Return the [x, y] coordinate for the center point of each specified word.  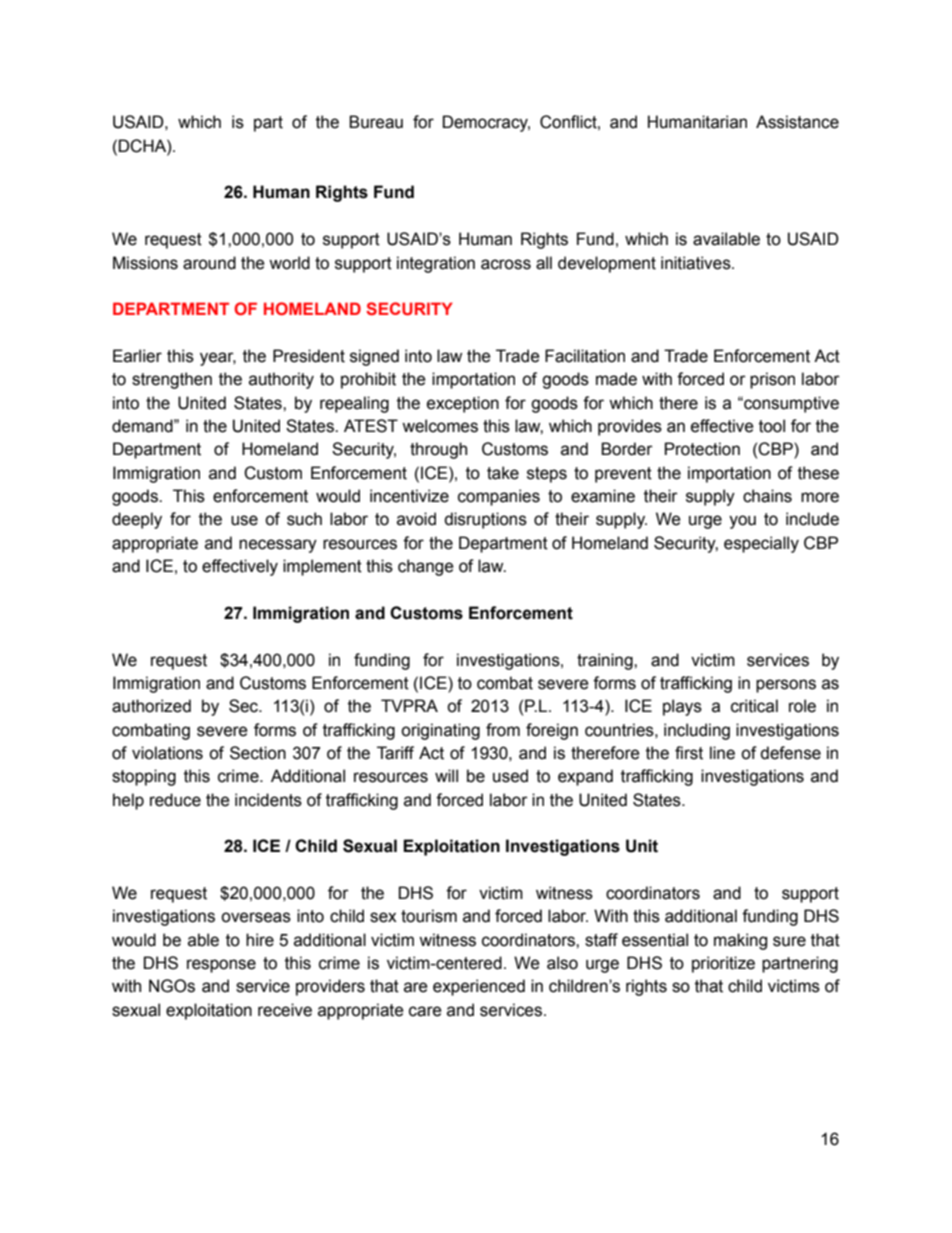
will [446, 775]
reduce [175, 800]
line [722, 753]
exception [463, 404]
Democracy [486, 123]
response [221, 966]
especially [761, 544]
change [426, 567]
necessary [278, 546]
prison [772, 380]
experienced [479, 987]
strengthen [172, 380]
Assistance [797, 122]
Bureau [376, 122]
